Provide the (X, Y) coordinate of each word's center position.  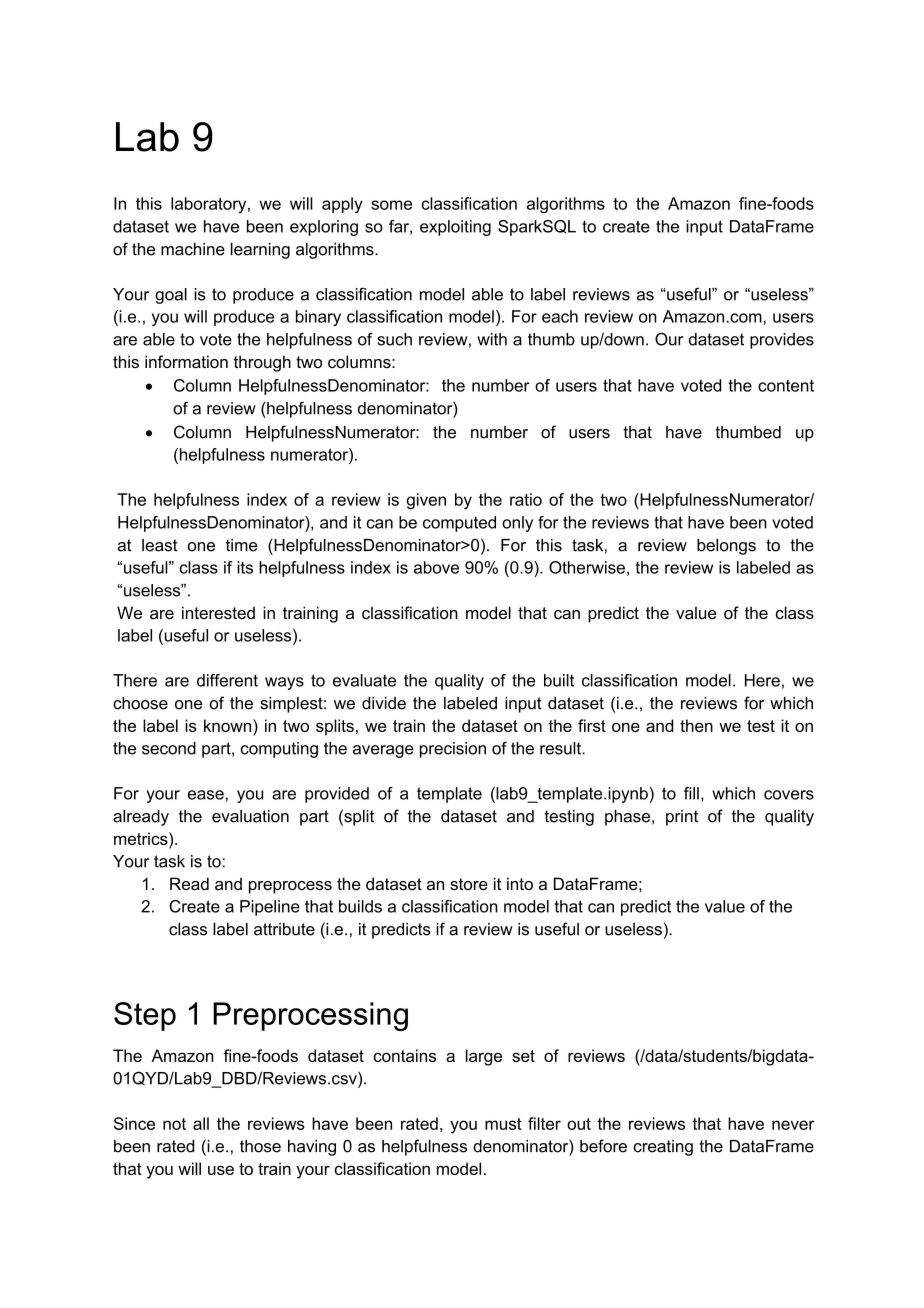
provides (782, 341)
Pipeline (270, 908)
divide (384, 703)
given (426, 501)
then (696, 725)
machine (193, 249)
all (201, 1123)
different (227, 680)
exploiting (455, 228)
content (786, 386)
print (682, 818)
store (469, 884)
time (241, 545)
